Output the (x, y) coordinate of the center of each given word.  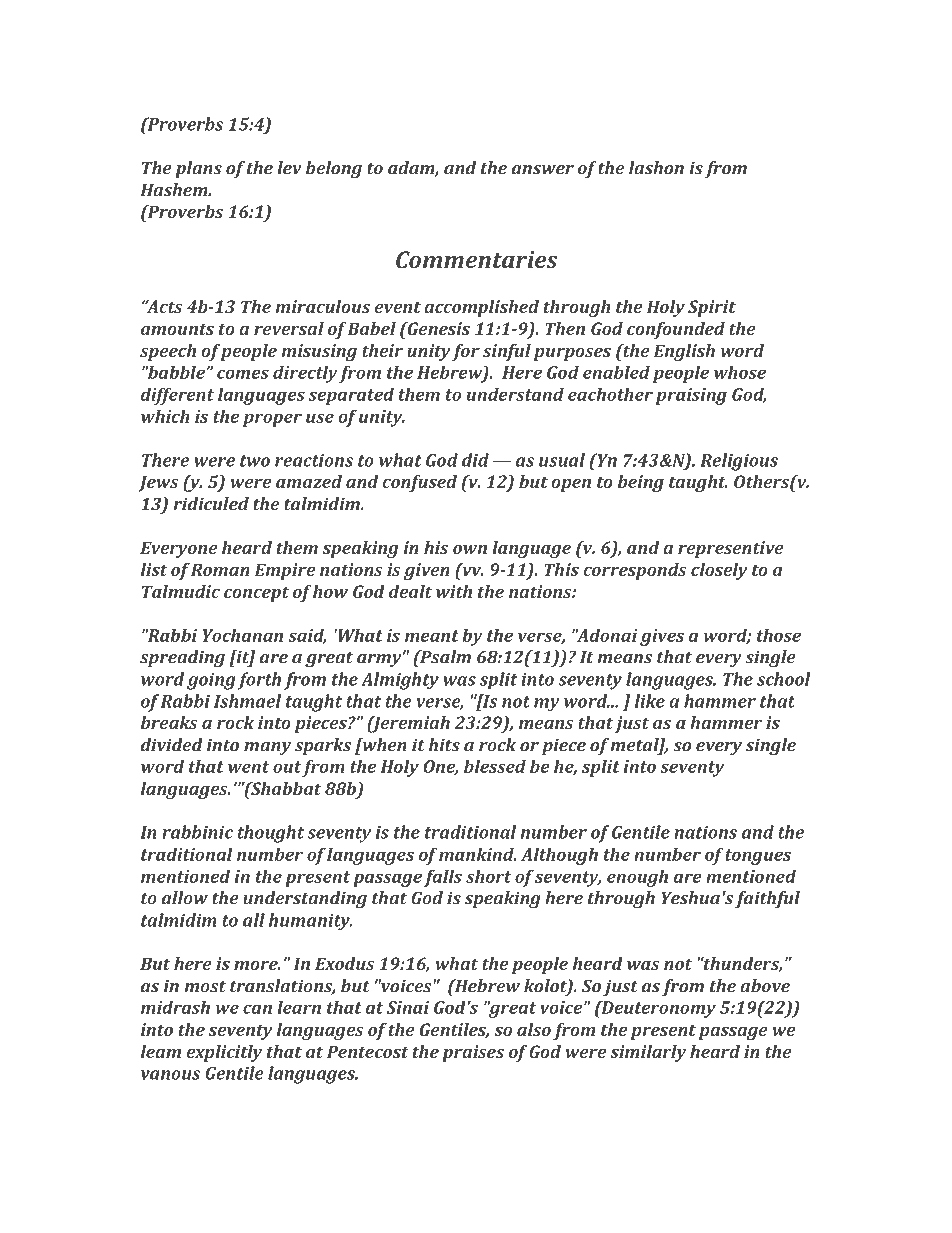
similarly (648, 1053)
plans (198, 169)
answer (543, 170)
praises (473, 1053)
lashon (656, 168)
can (257, 1009)
